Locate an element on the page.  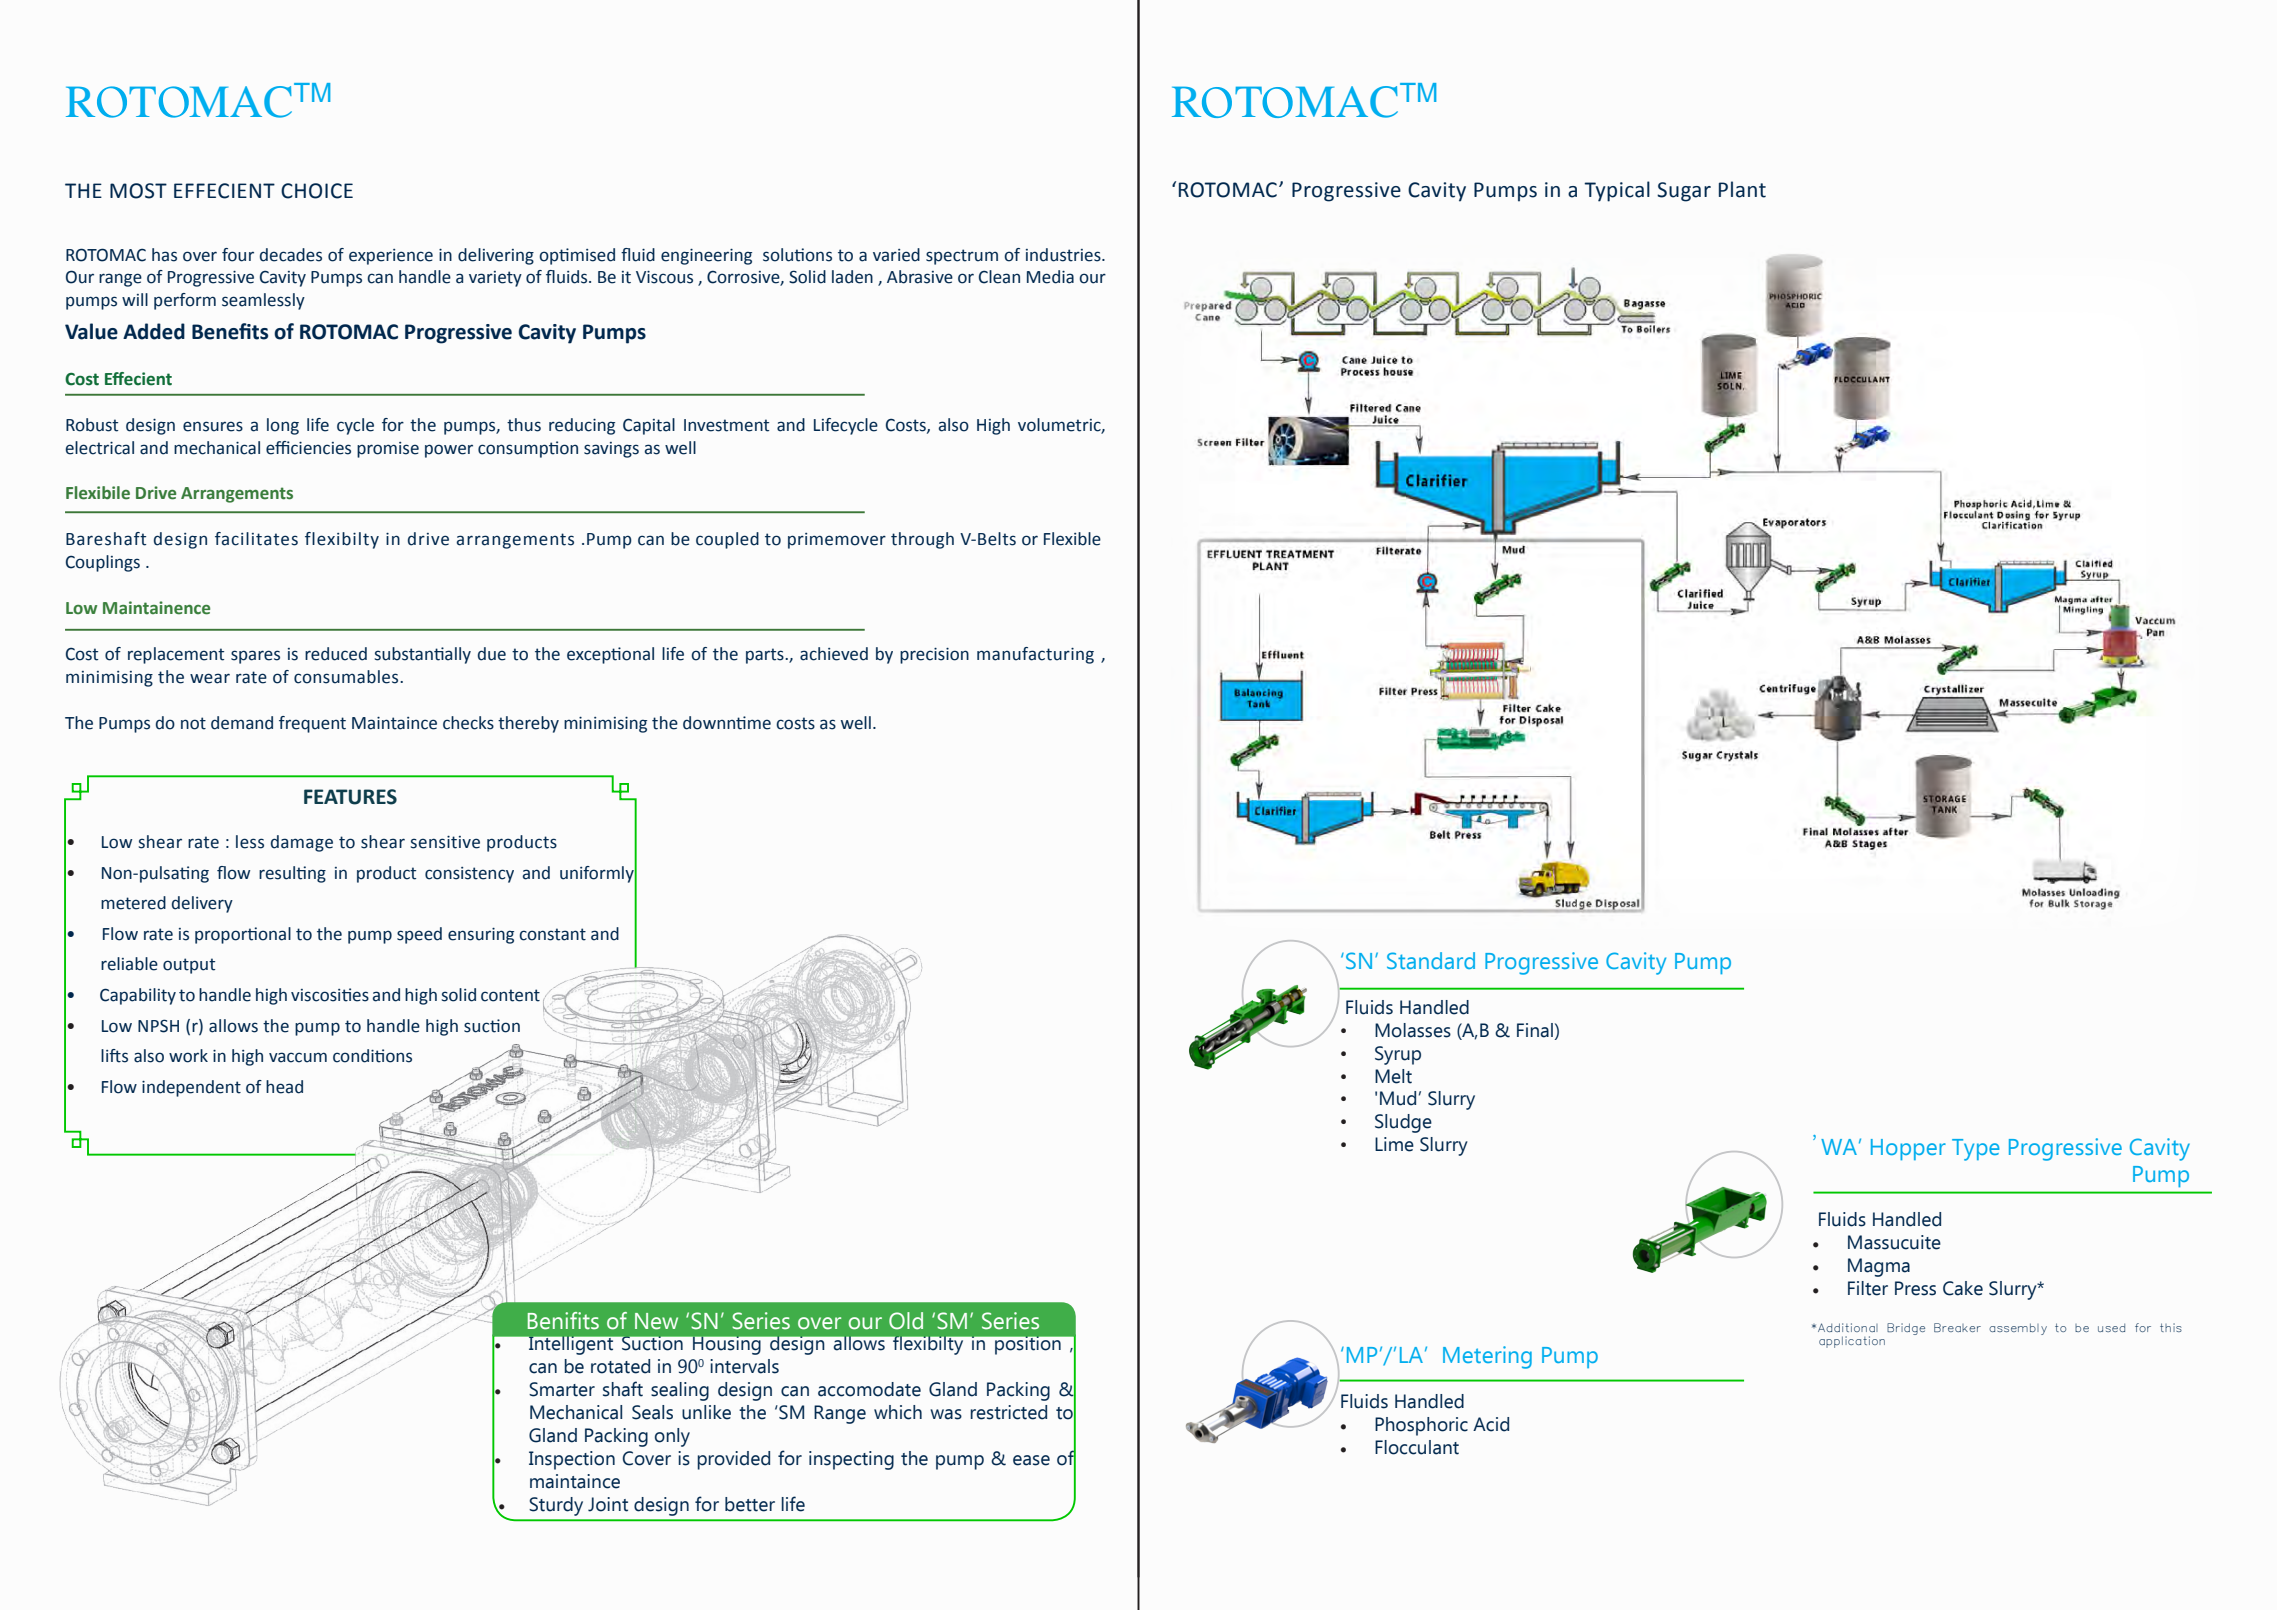
Hopper is located at coordinates (1908, 1149).
